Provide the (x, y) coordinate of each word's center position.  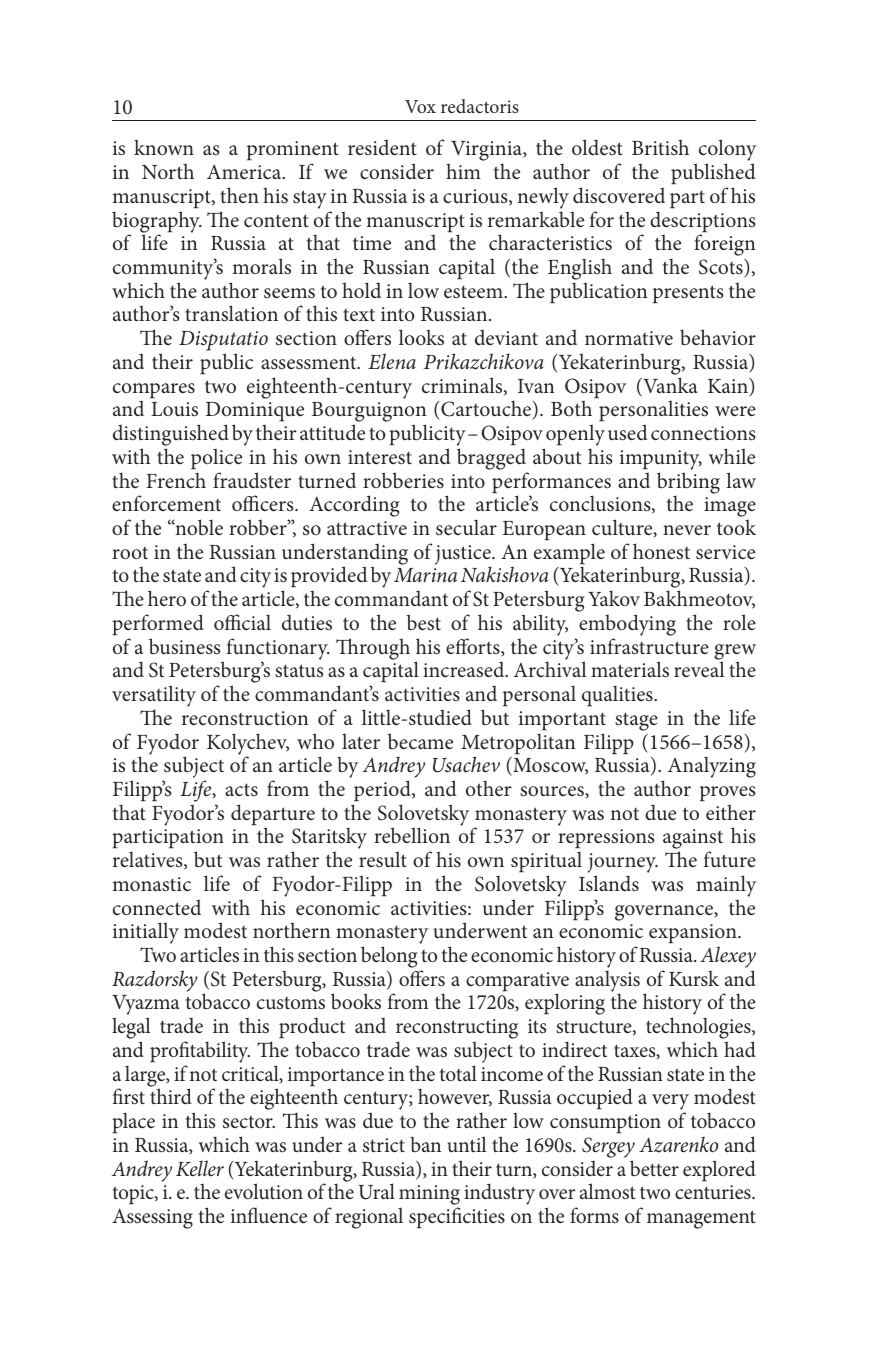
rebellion (412, 835)
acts (241, 790)
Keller (200, 1168)
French (176, 480)
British (660, 147)
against (693, 840)
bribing (688, 484)
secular (466, 527)
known (164, 147)
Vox (420, 106)
